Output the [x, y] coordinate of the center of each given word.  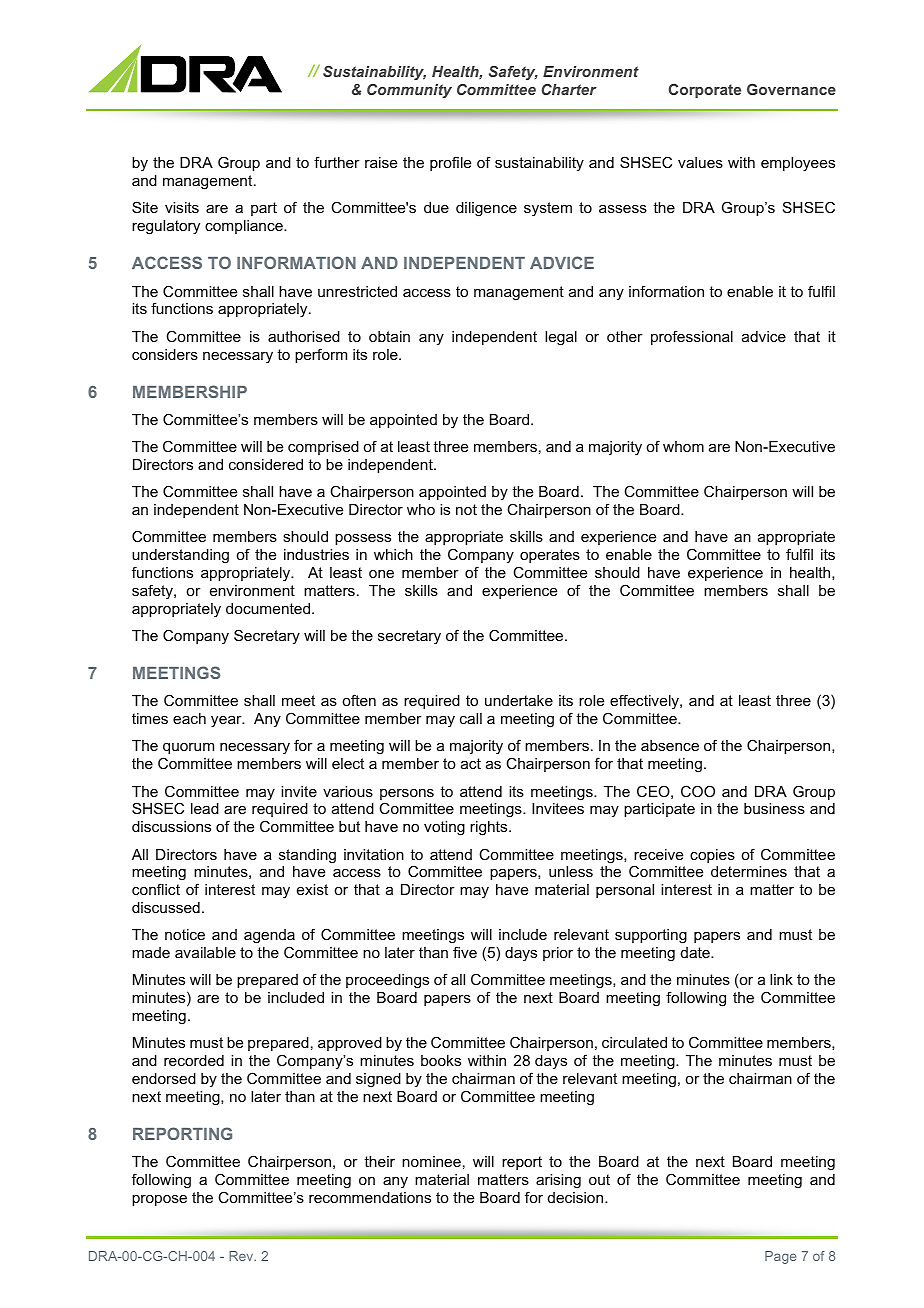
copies [712, 856]
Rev [242, 1256]
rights [490, 828]
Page [780, 1257]
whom [683, 446]
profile [450, 163]
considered [266, 464]
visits [182, 207]
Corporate [704, 91]
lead [205, 808]
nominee [431, 1161]
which [393, 554]
